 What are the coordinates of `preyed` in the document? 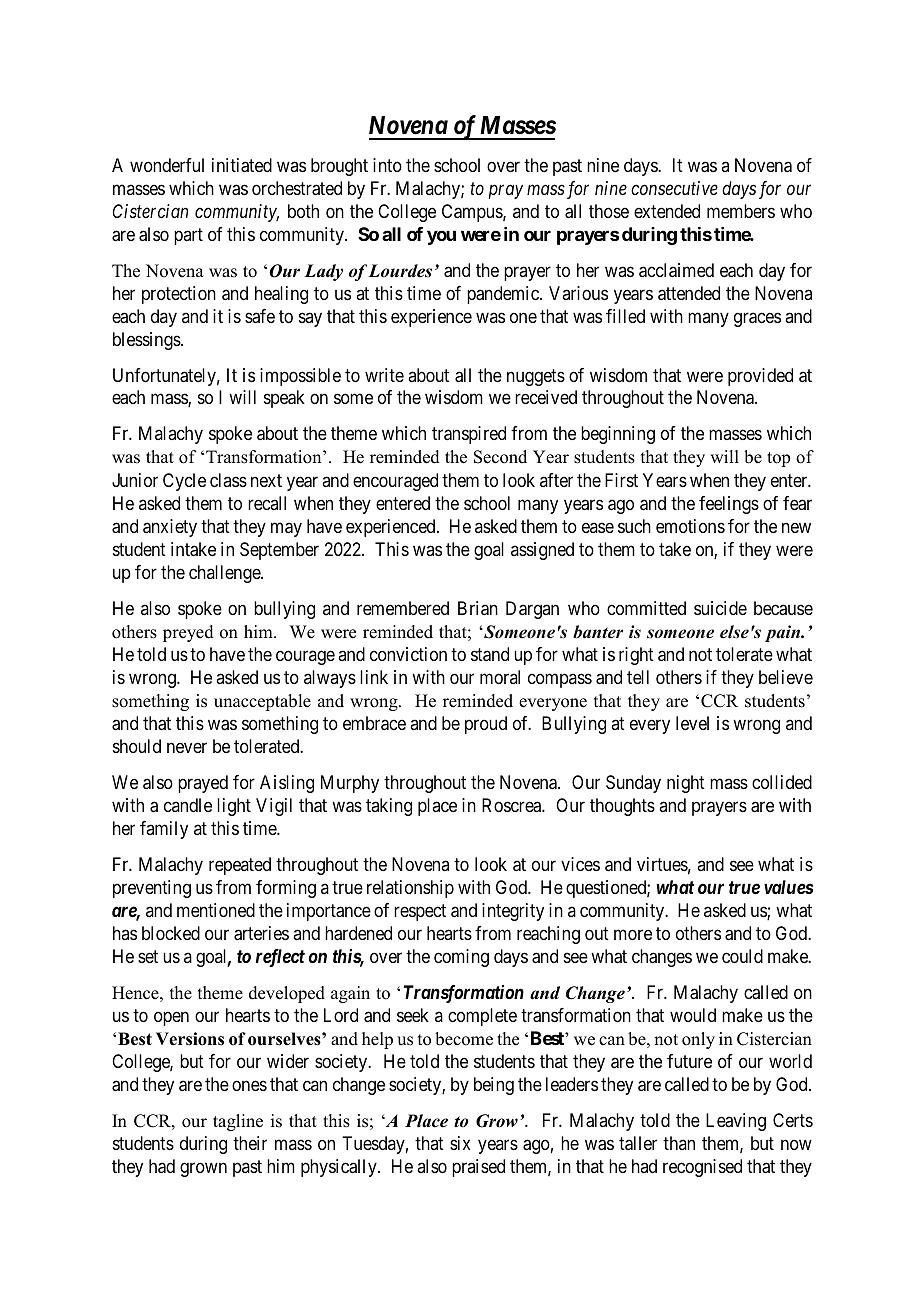 It's located at (188, 633).
